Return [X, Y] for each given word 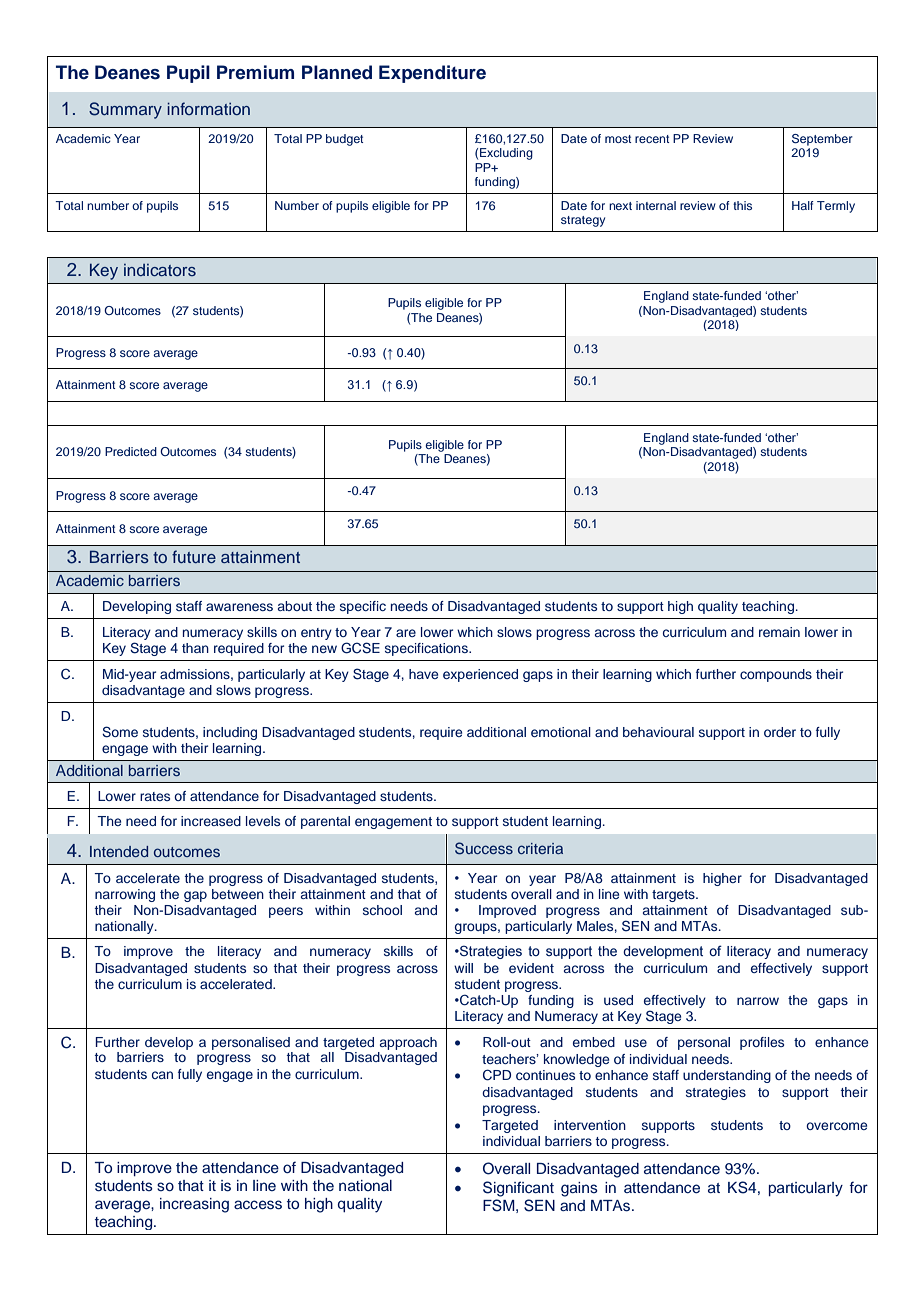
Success [484, 848]
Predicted [131, 451]
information [208, 108]
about [295, 606]
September [822, 140]
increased [211, 821]
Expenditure [432, 74]
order [780, 732]
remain [779, 632]
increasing [194, 1205]
